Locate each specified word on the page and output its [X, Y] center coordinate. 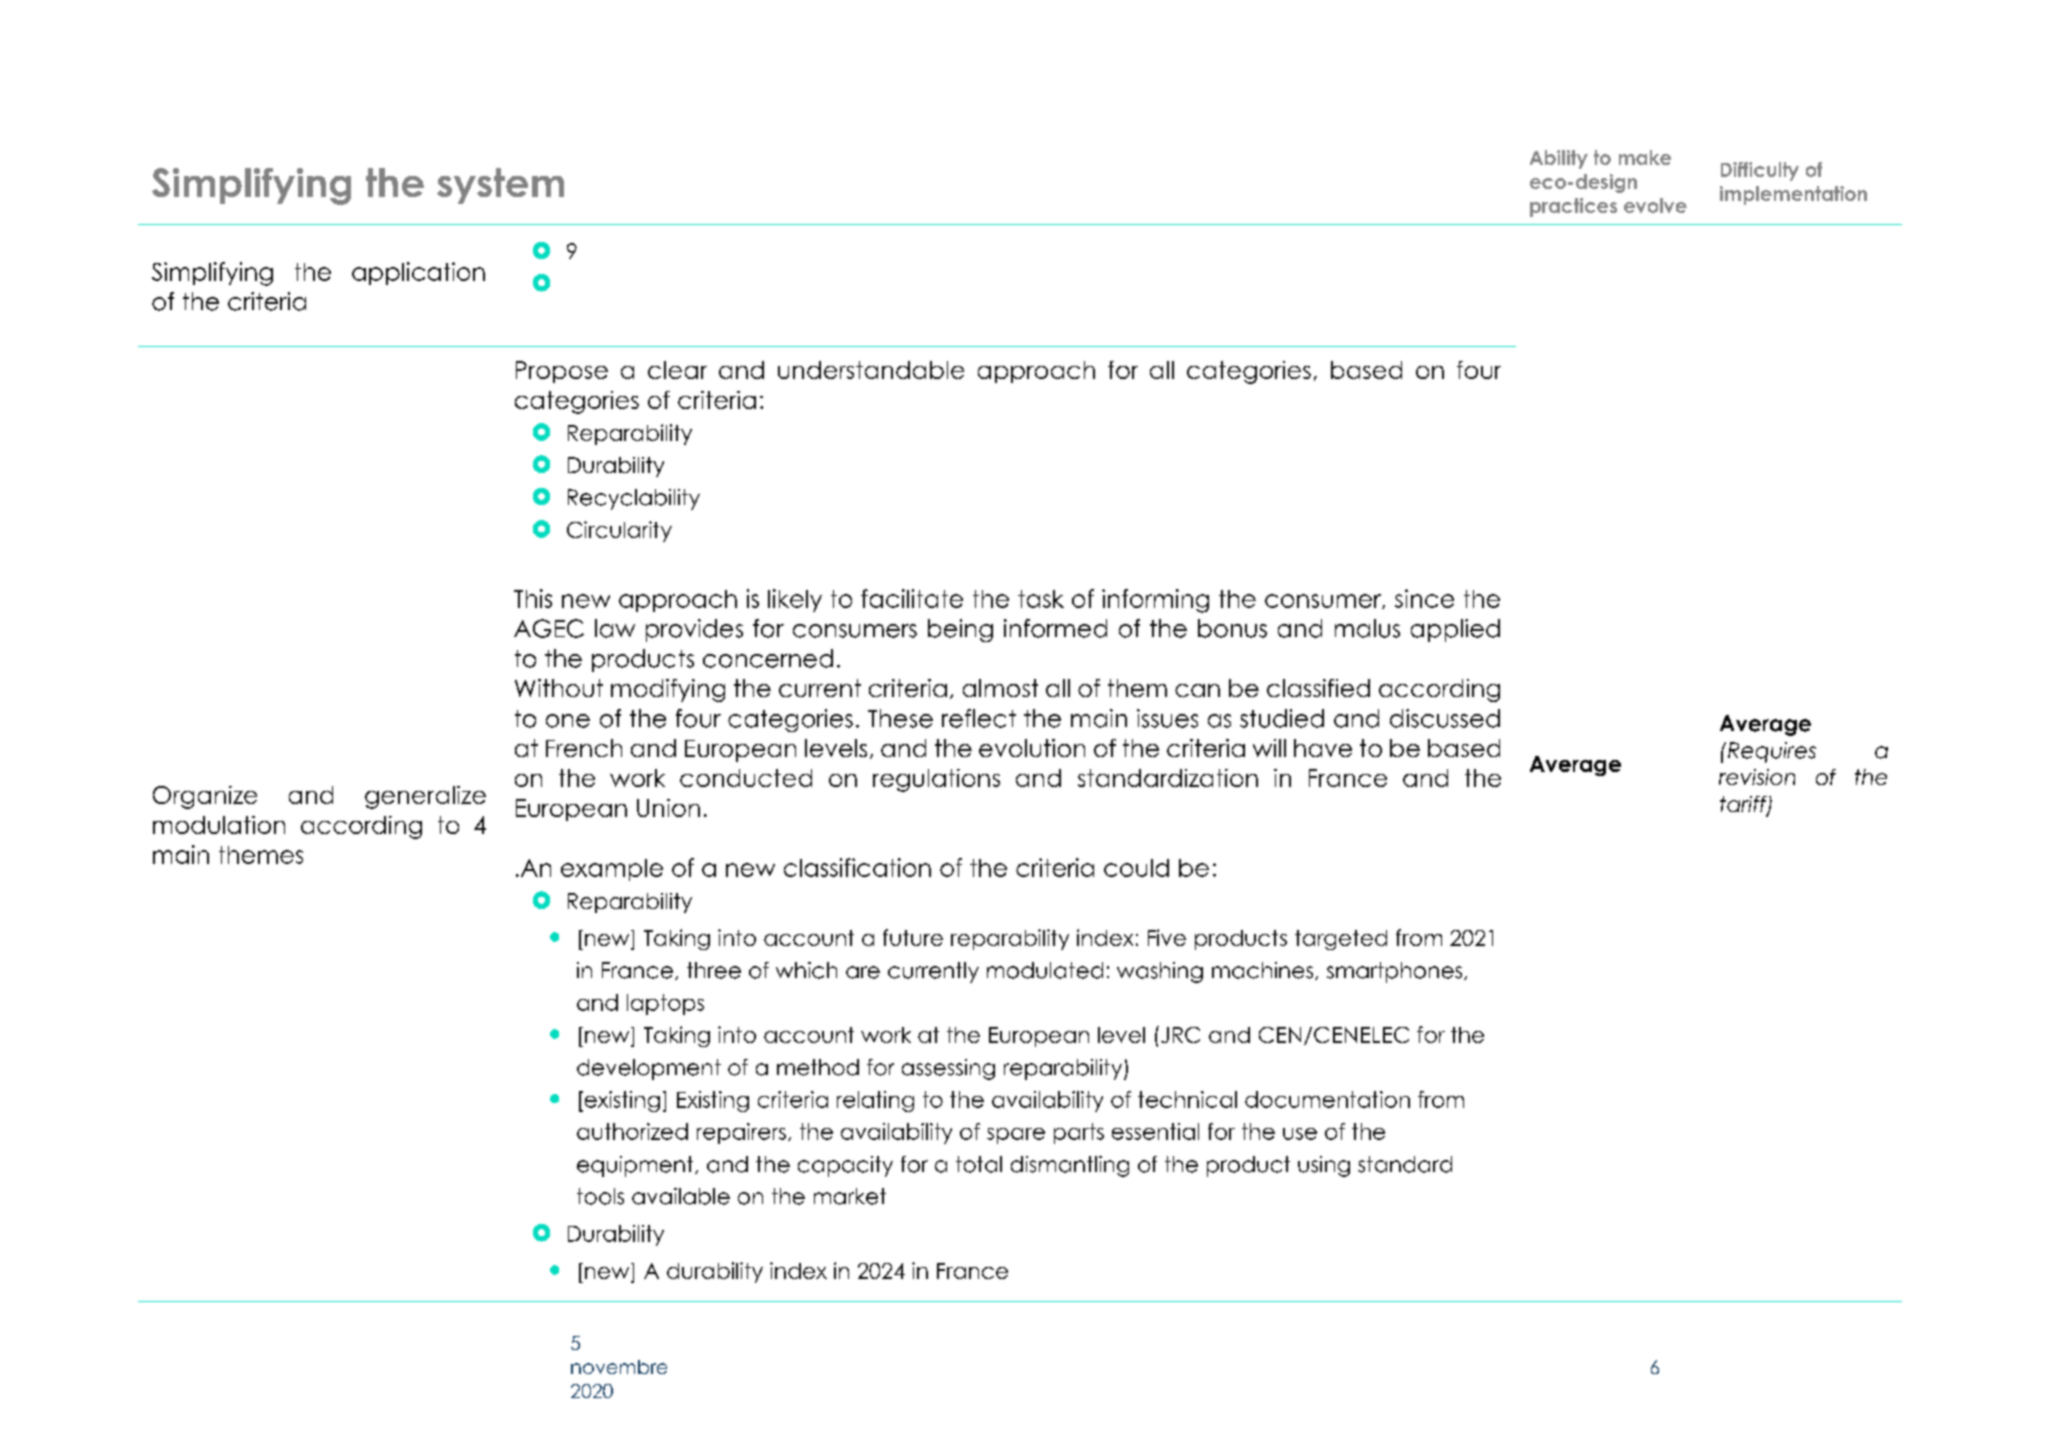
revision [1757, 777]
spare [1016, 1136]
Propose [562, 372]
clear [677, 370]
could [1136, 868]
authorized [632, 1131]
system [500, 186]
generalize [425, 797]
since [1424, 598]
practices [1573, 207]
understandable [871, 370]
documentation [1327, 1099]
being [960, 630]
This [533, 598]
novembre [619, 1367]
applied [1455, 630]
